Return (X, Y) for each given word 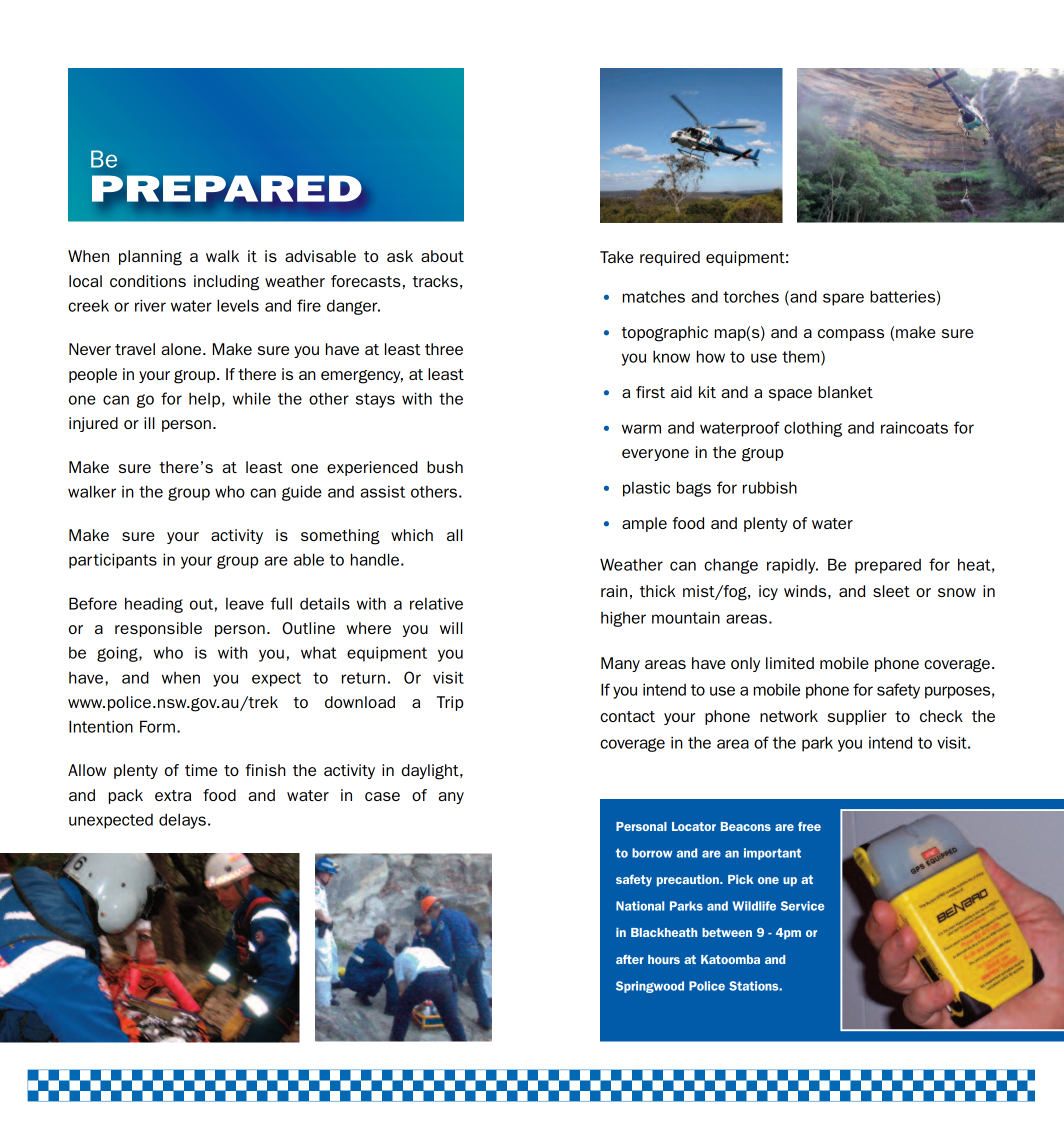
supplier (857, 717)
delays (182, 821)
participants (113, 561)
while (252, 398)
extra (173, 795)
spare (843, 299)
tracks (435, 281)
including (226, 283)
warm (641, 429)
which (412, 535)
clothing (813, 429)
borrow (652, 853)
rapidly (792, 566)
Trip (450, 703)
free (809, 826)
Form (157, 726)
